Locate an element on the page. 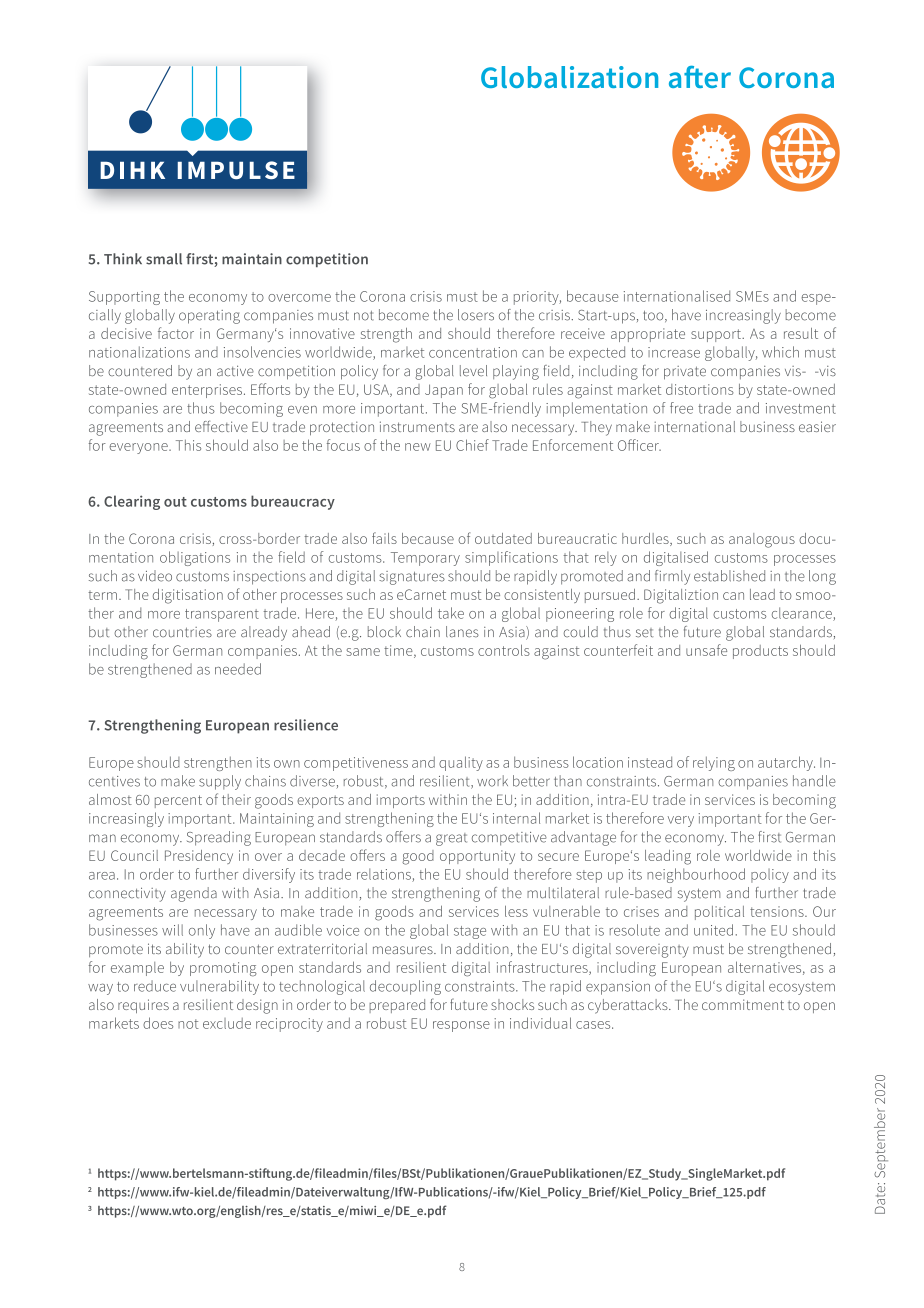 The image size is (924, 1308). small is located at coordinates (164, 259).
